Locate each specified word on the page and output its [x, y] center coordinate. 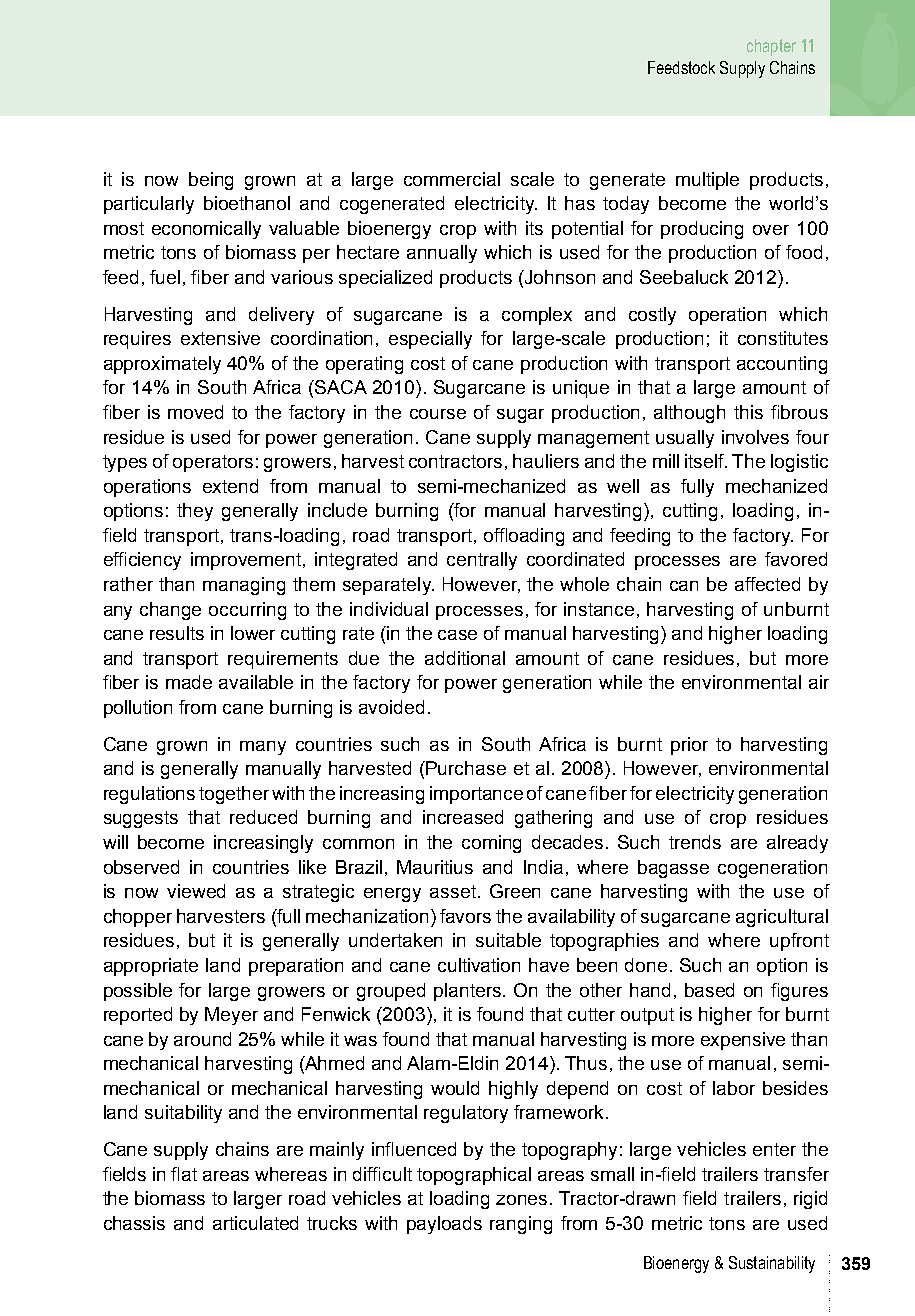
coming [491, 844]
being [211, 181]
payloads [444, 1225]
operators [213, 463]
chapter [771, 47]
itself [706, 461]
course [438, 414]
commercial [452, 179]
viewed [196, 891]
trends [695, 842]
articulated [255, 1223]
